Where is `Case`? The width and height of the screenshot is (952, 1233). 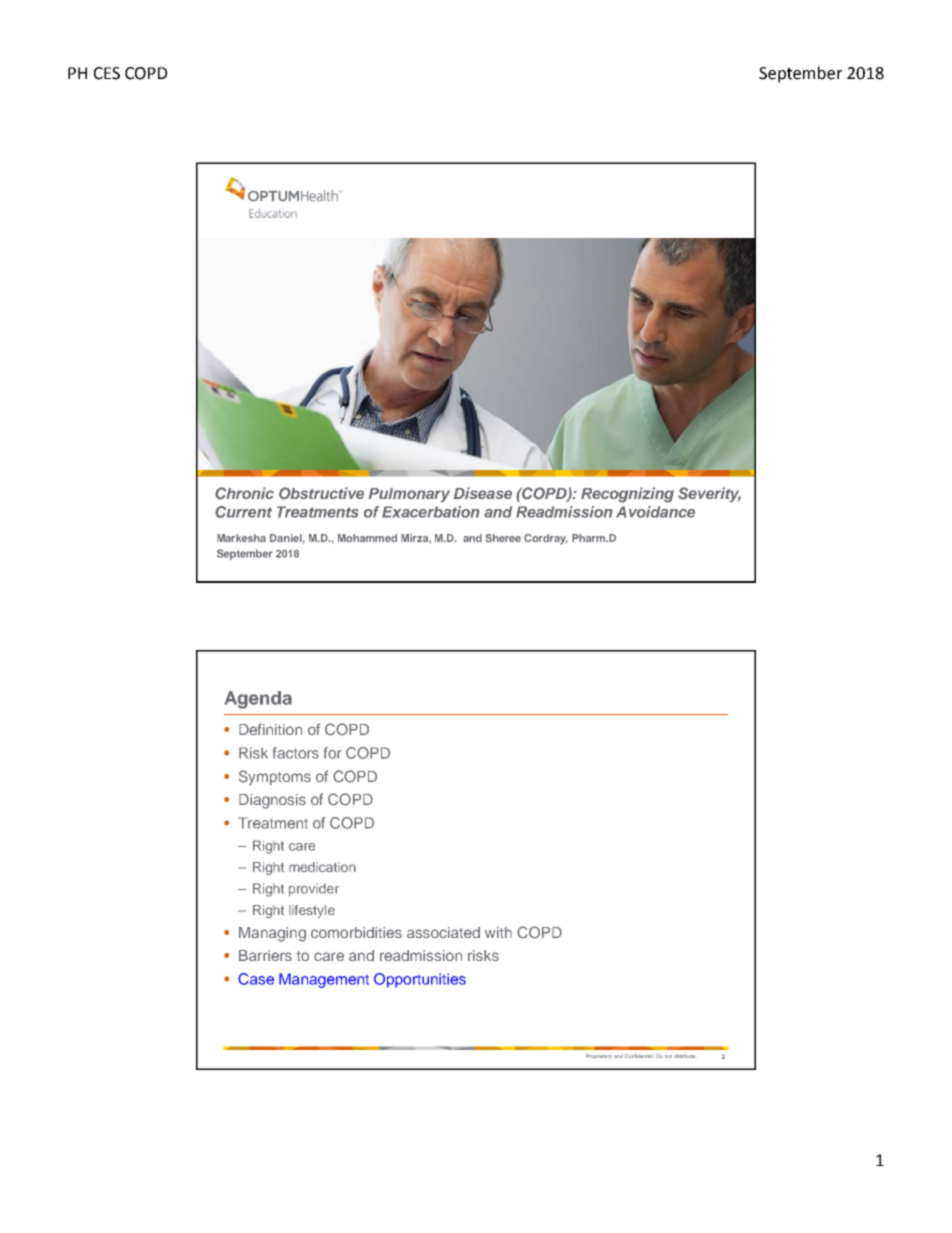 Case is located at coordinates (256, 979).
